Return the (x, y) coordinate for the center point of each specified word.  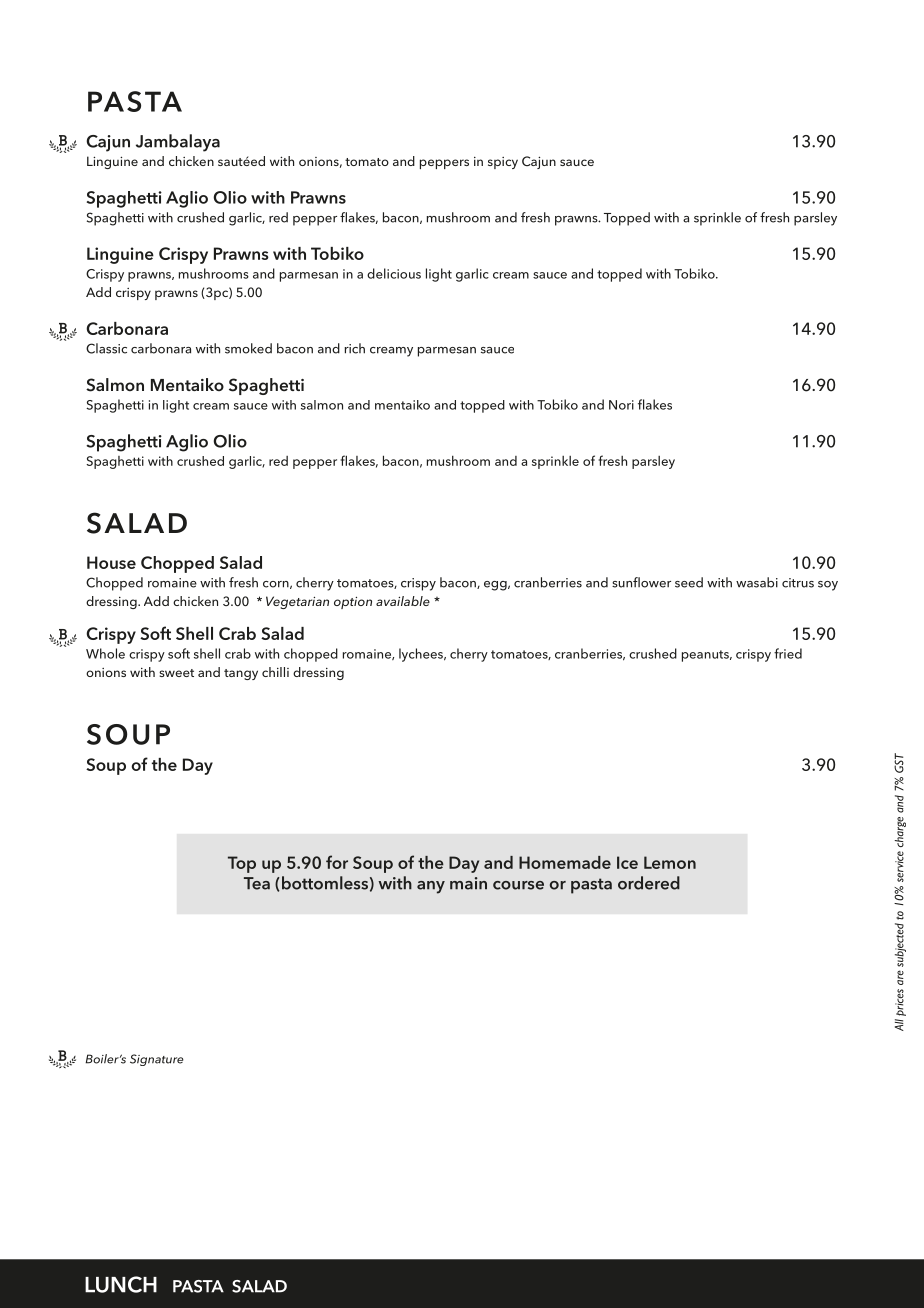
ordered (649, 883)
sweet (176, 673)
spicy (503, 163)
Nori (621, 405)
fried (788, 653)
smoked (248, 348)
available (403, 601)
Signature (157, 1060)
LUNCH (121, 1284)
